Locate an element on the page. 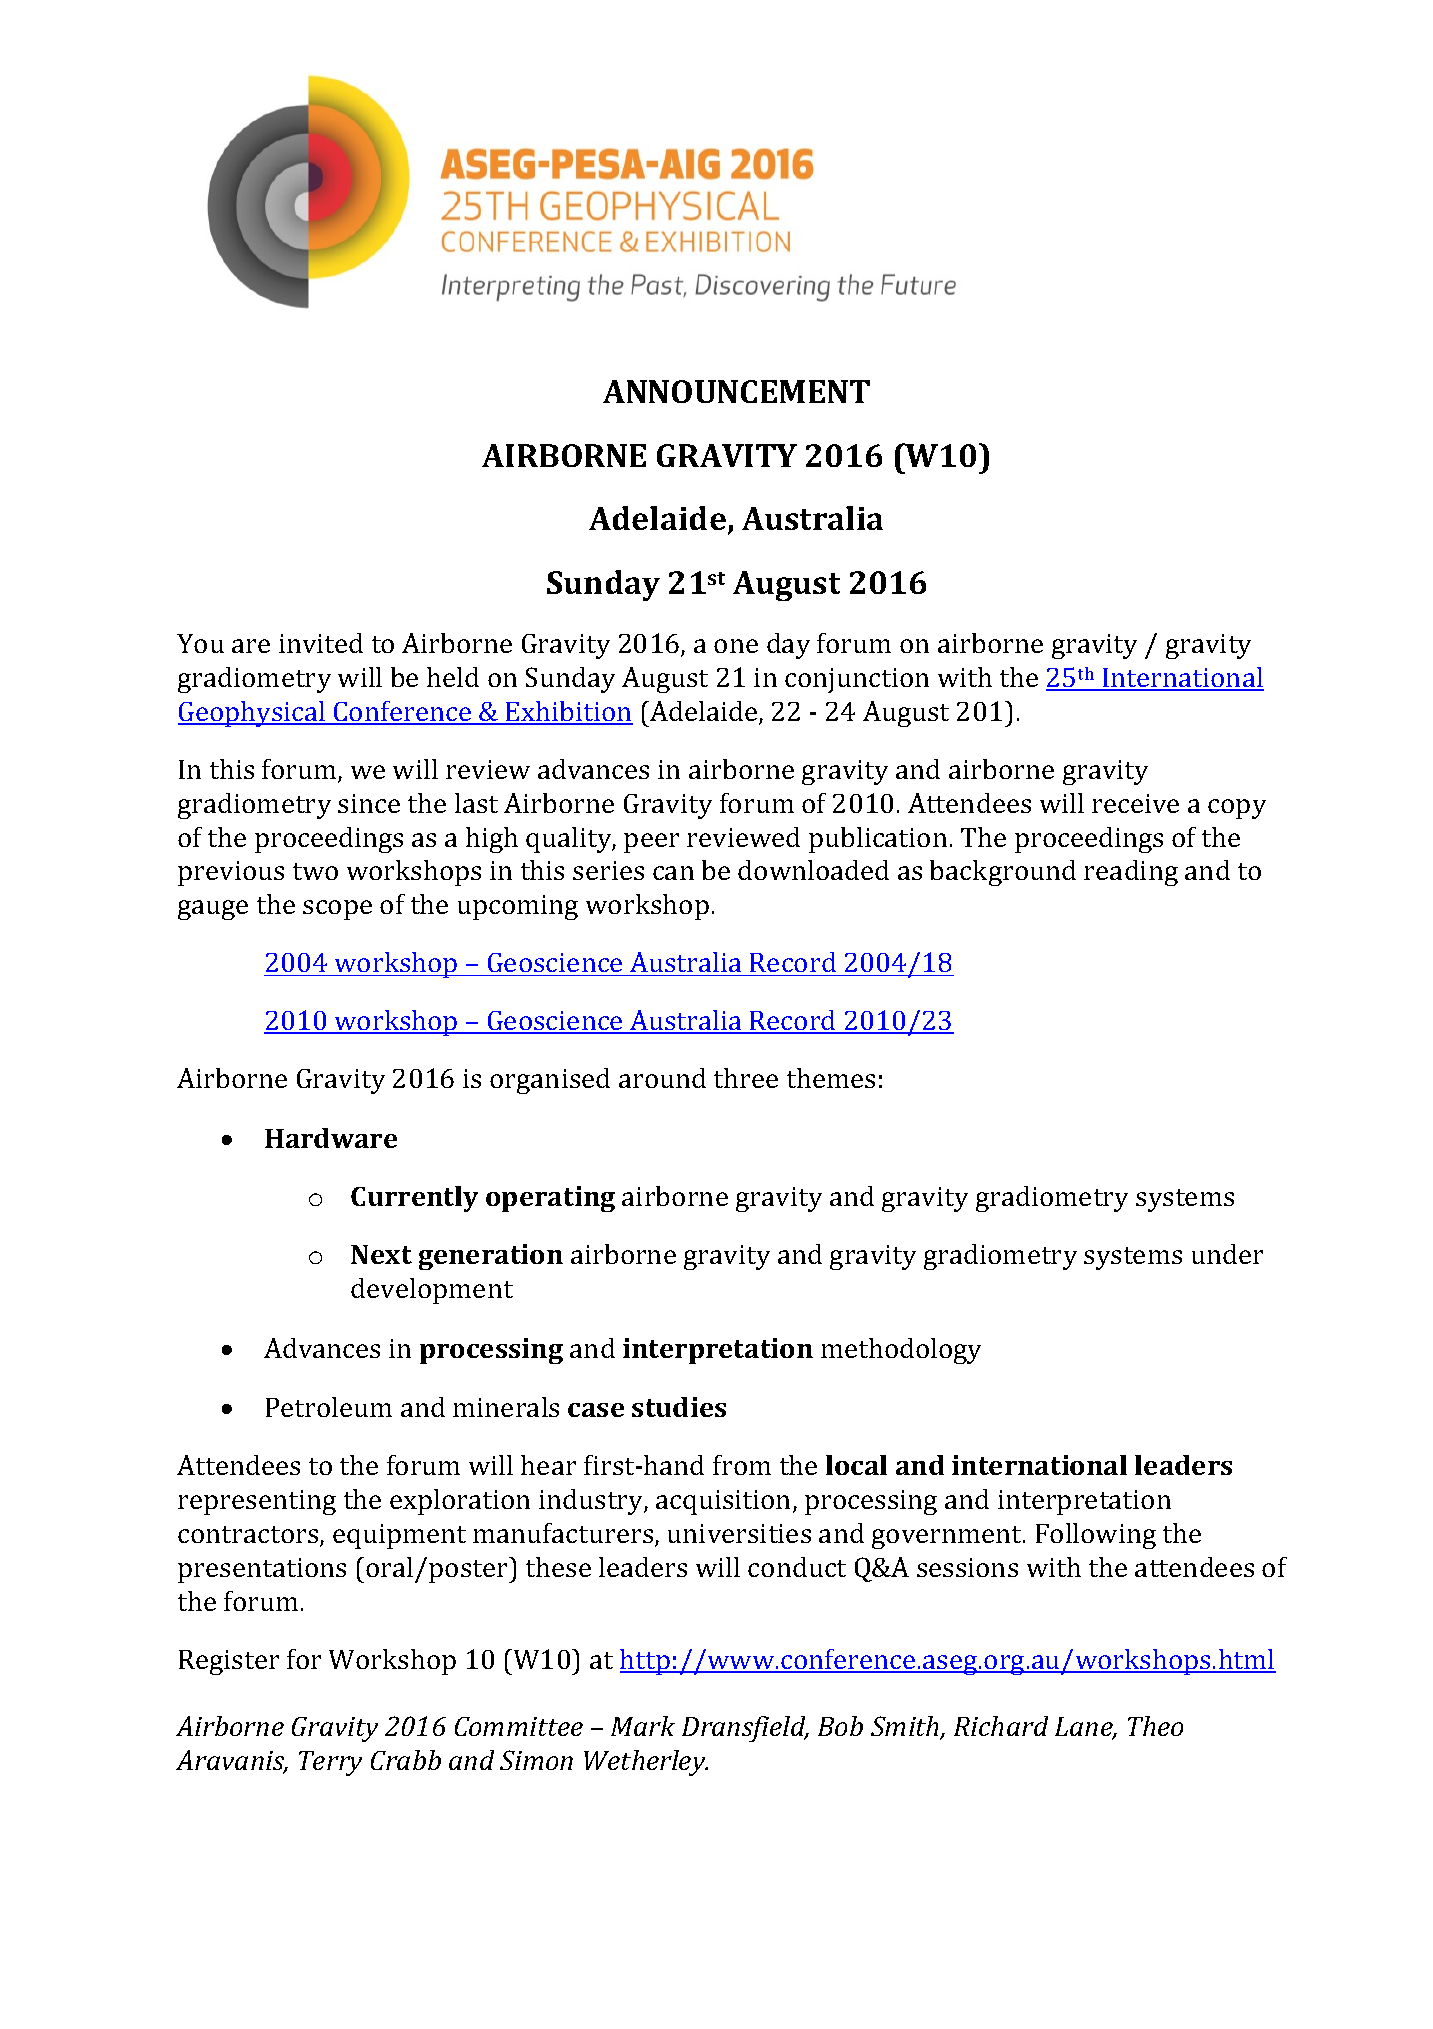  ANNOUNCEMENT is located at coordinates (736, 391).
